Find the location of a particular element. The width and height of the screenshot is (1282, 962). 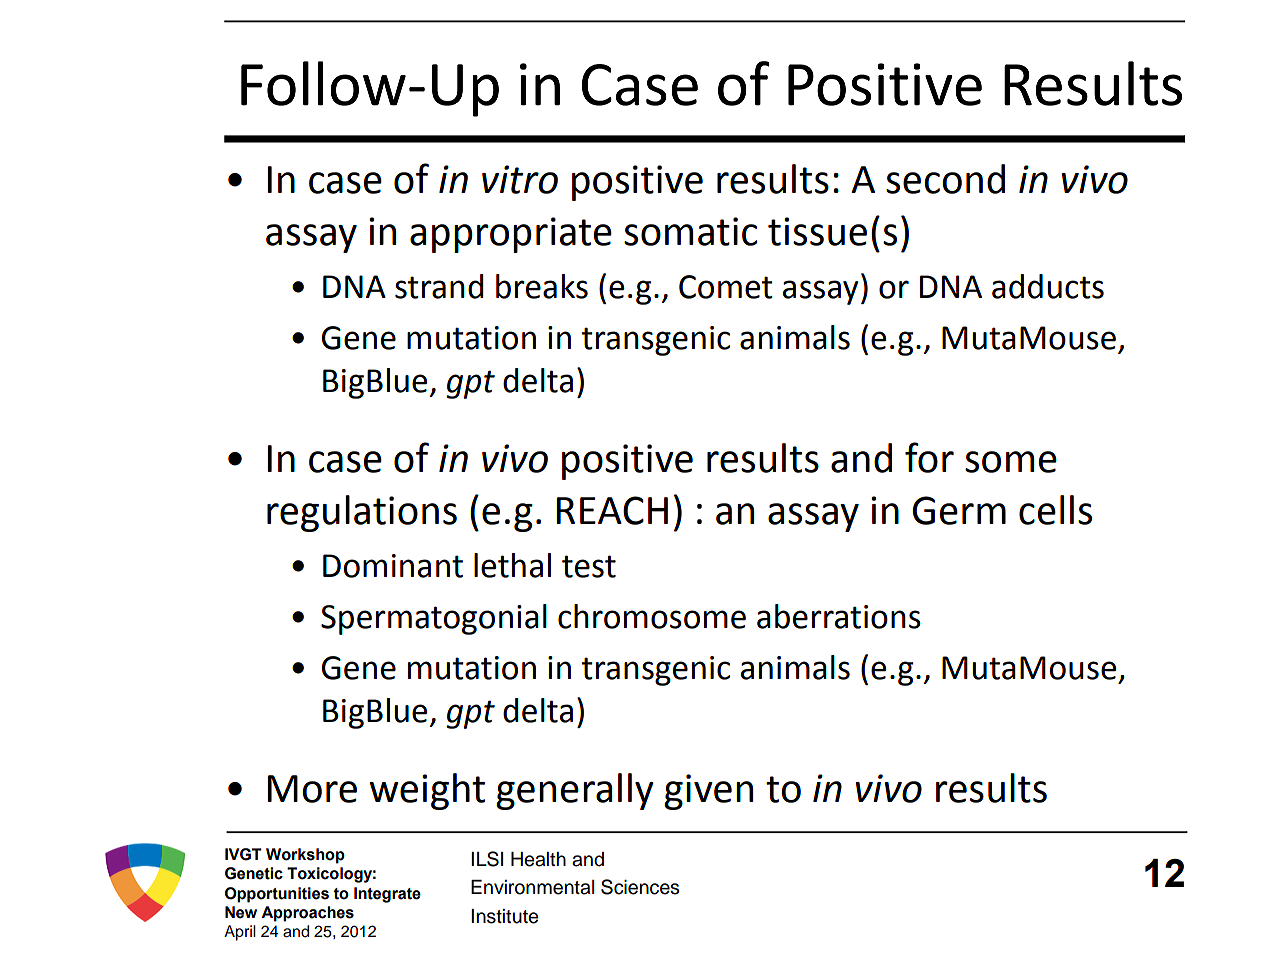

Dominant is located at coordinates (393, 566).
